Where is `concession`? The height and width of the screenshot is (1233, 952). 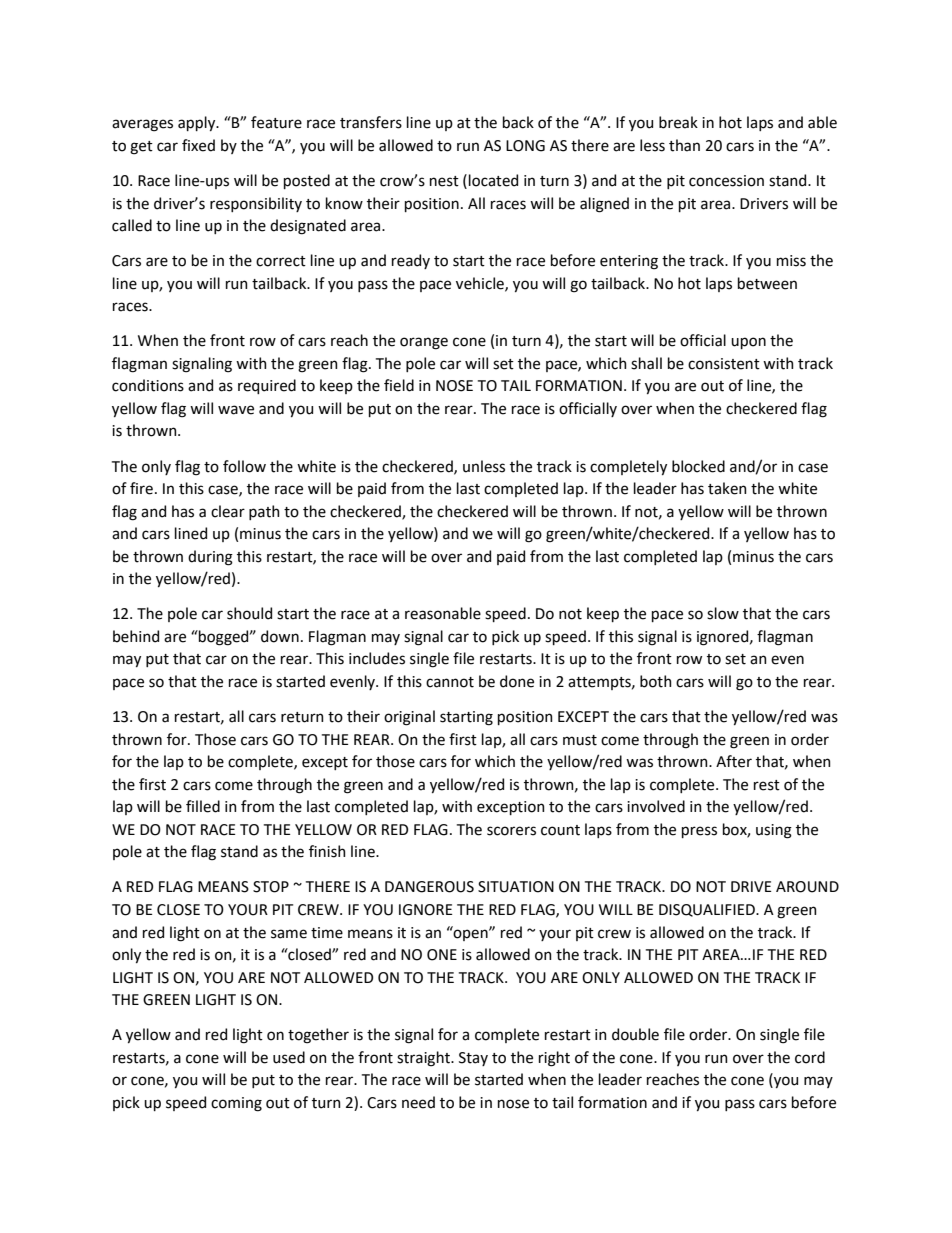 concession is located at coordinates (726, 181).
